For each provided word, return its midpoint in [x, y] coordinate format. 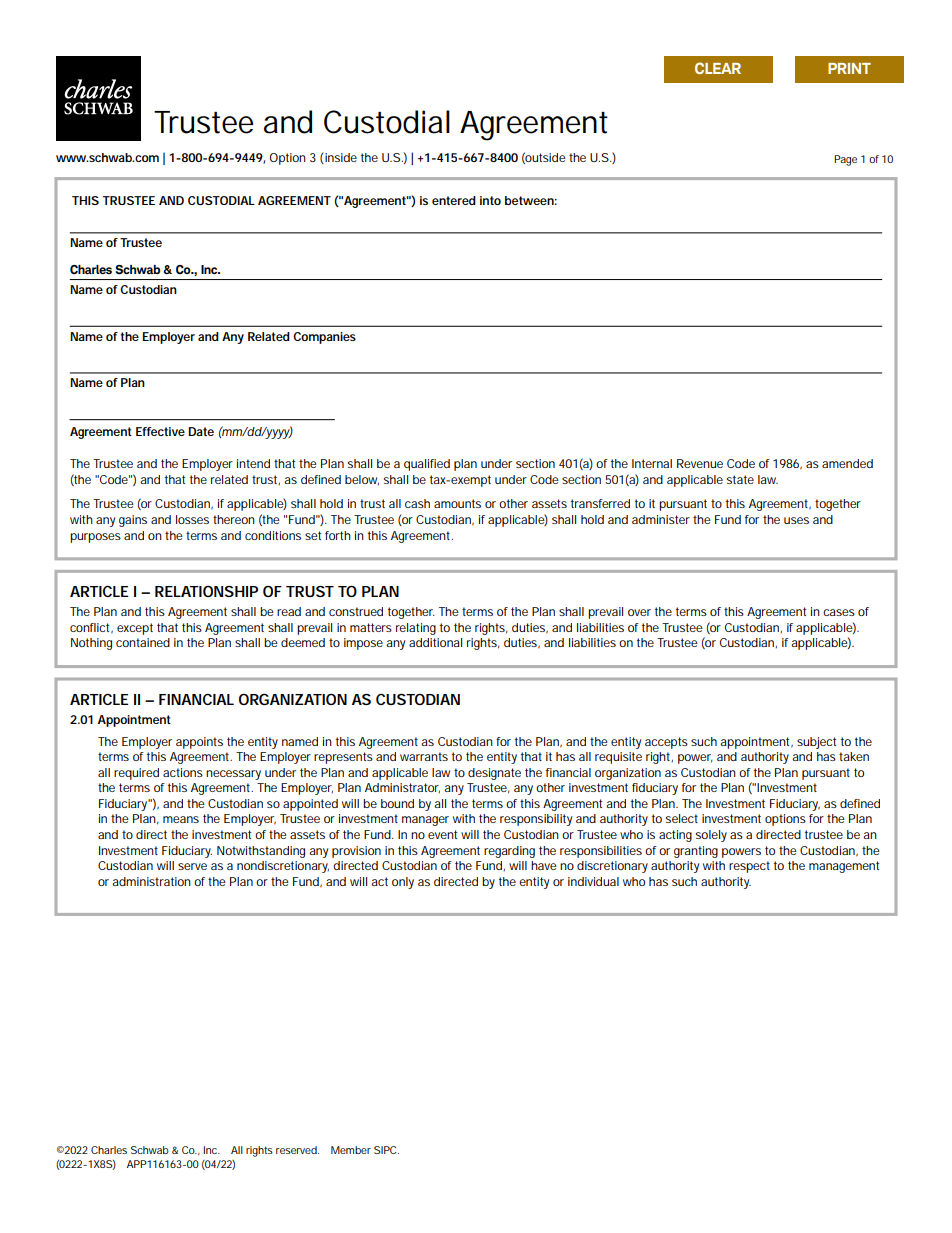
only [403, 883]
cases [839, 612]
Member [351, 1150]
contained [143, 642]
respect [749, 867]
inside [340, 158]
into [490, 200]
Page [845, 160]
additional [435, 642]
